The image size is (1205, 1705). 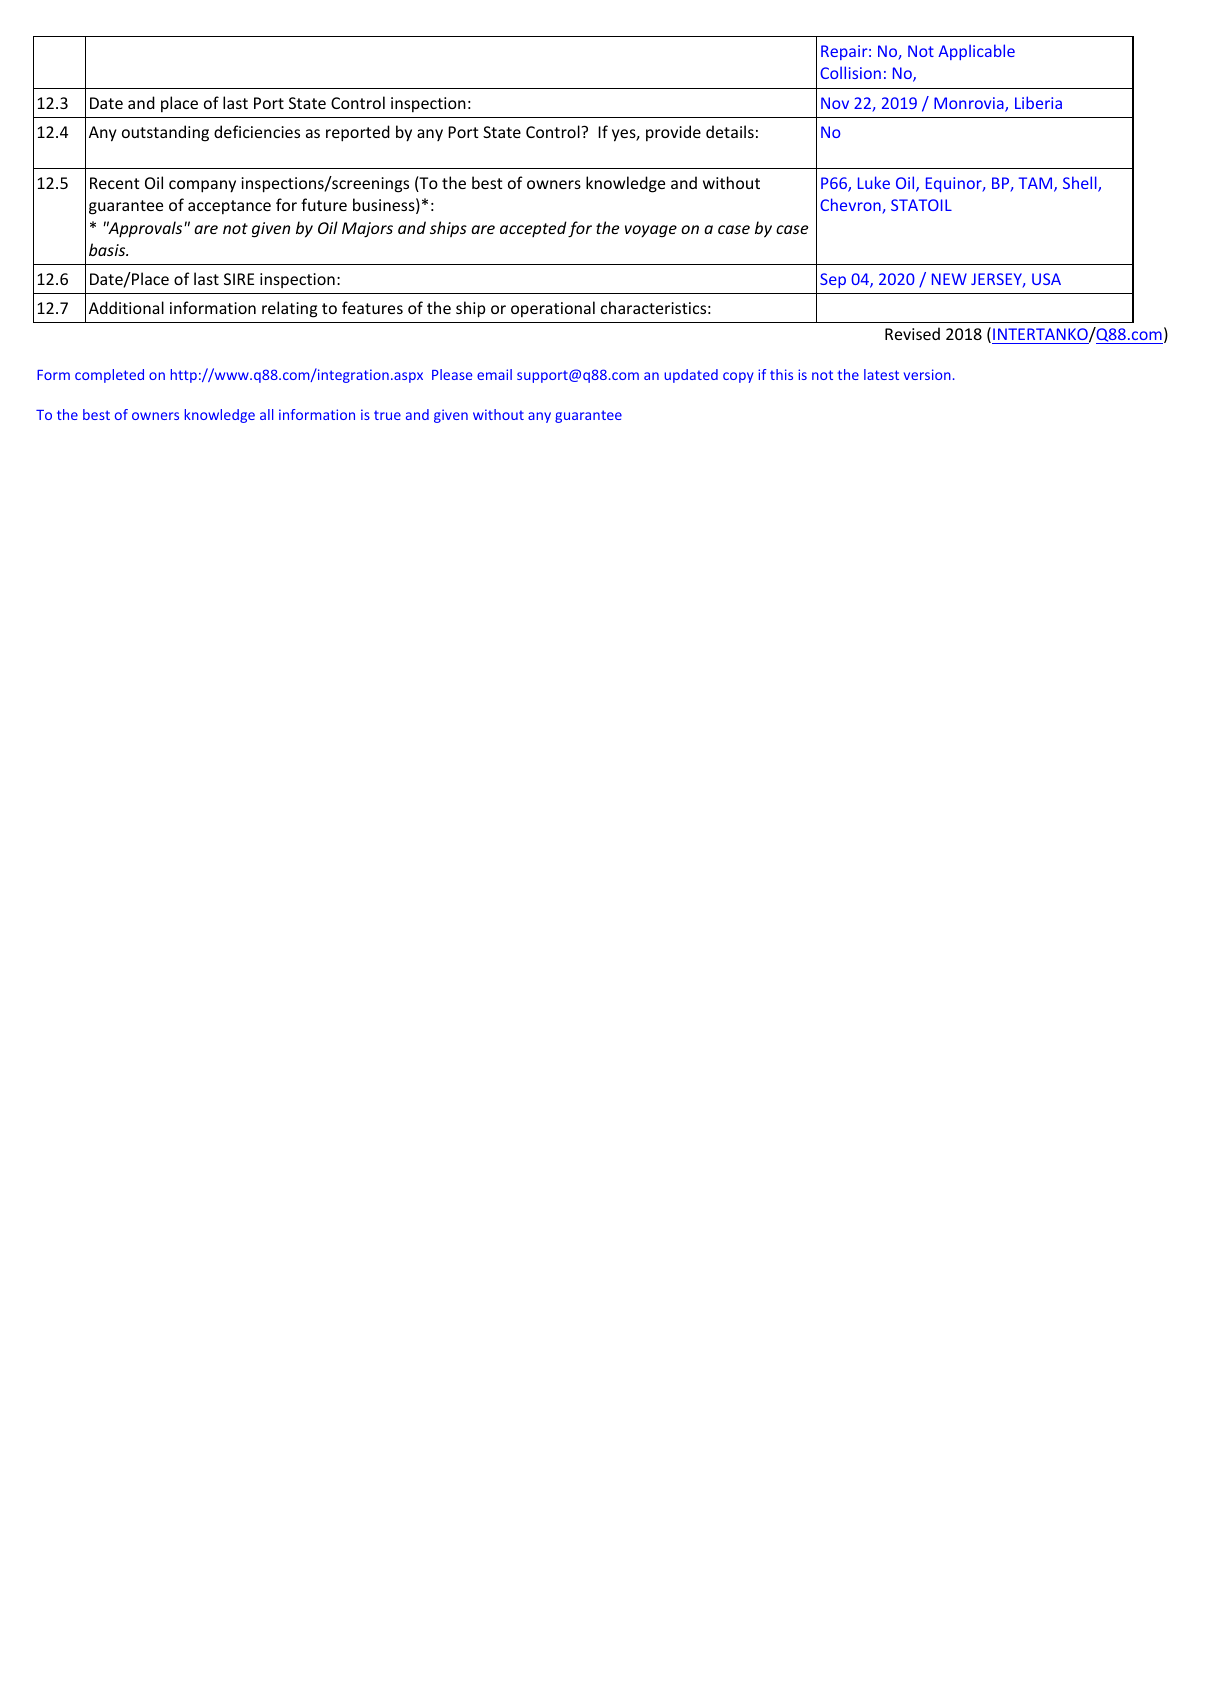 What do you see at coordinates (553, 309) in the image?
I see `operational` at bounding box center [553, 309].
